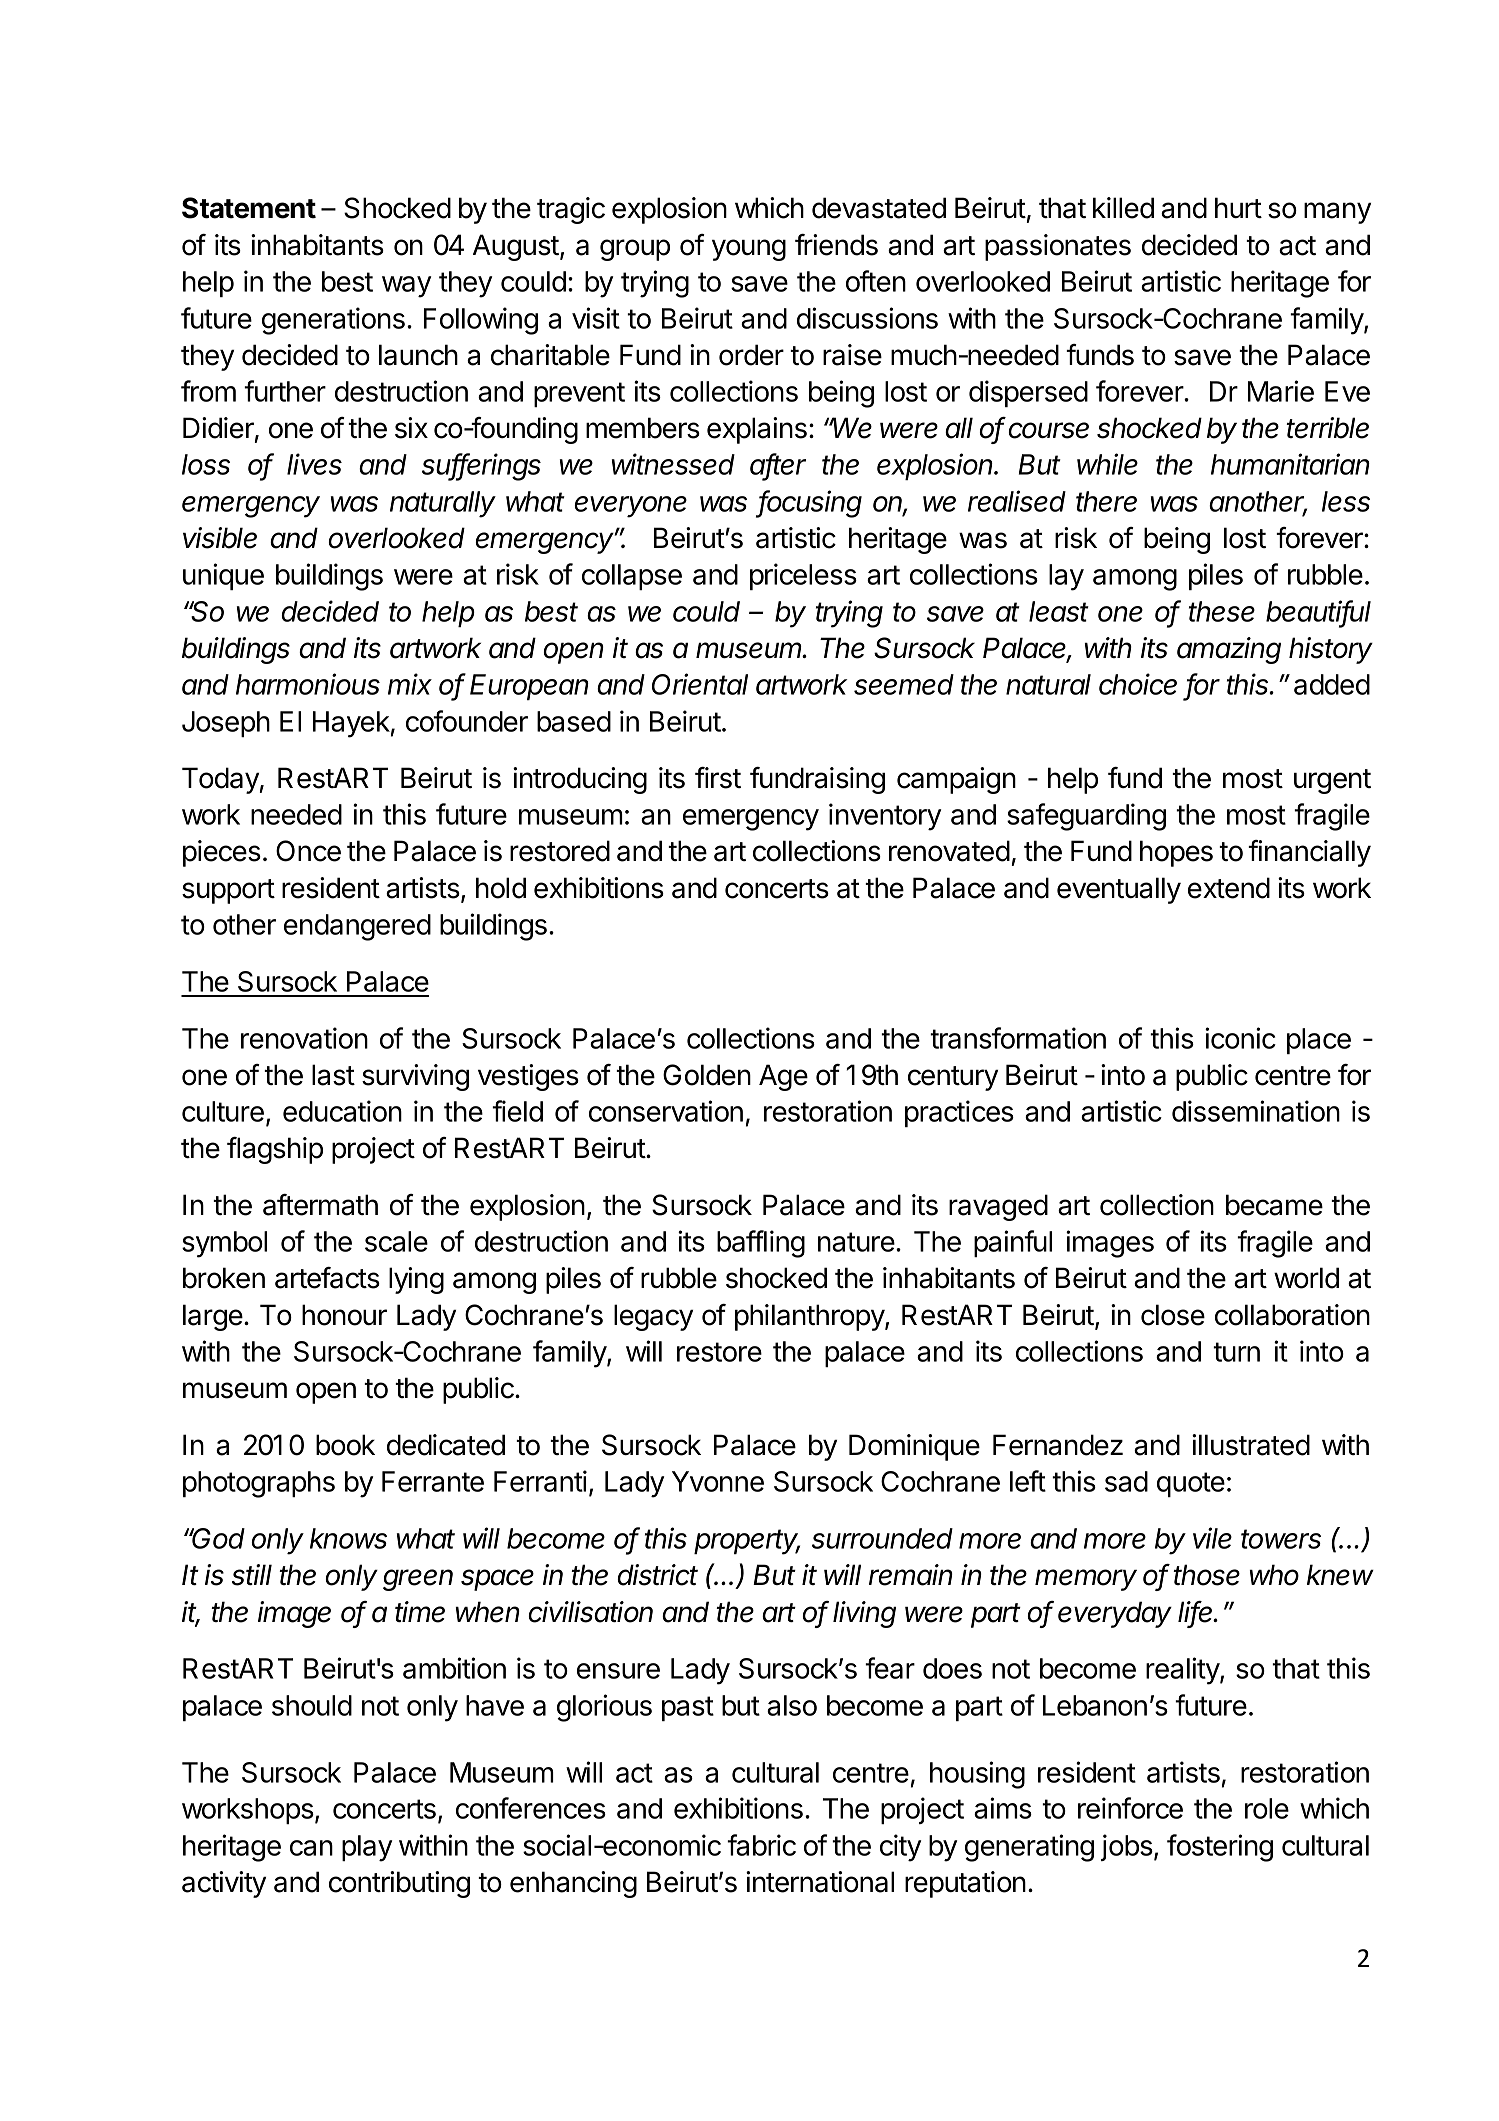 The image size is (1499, 2121). I want to click on hurt, so click(1238, 207).
